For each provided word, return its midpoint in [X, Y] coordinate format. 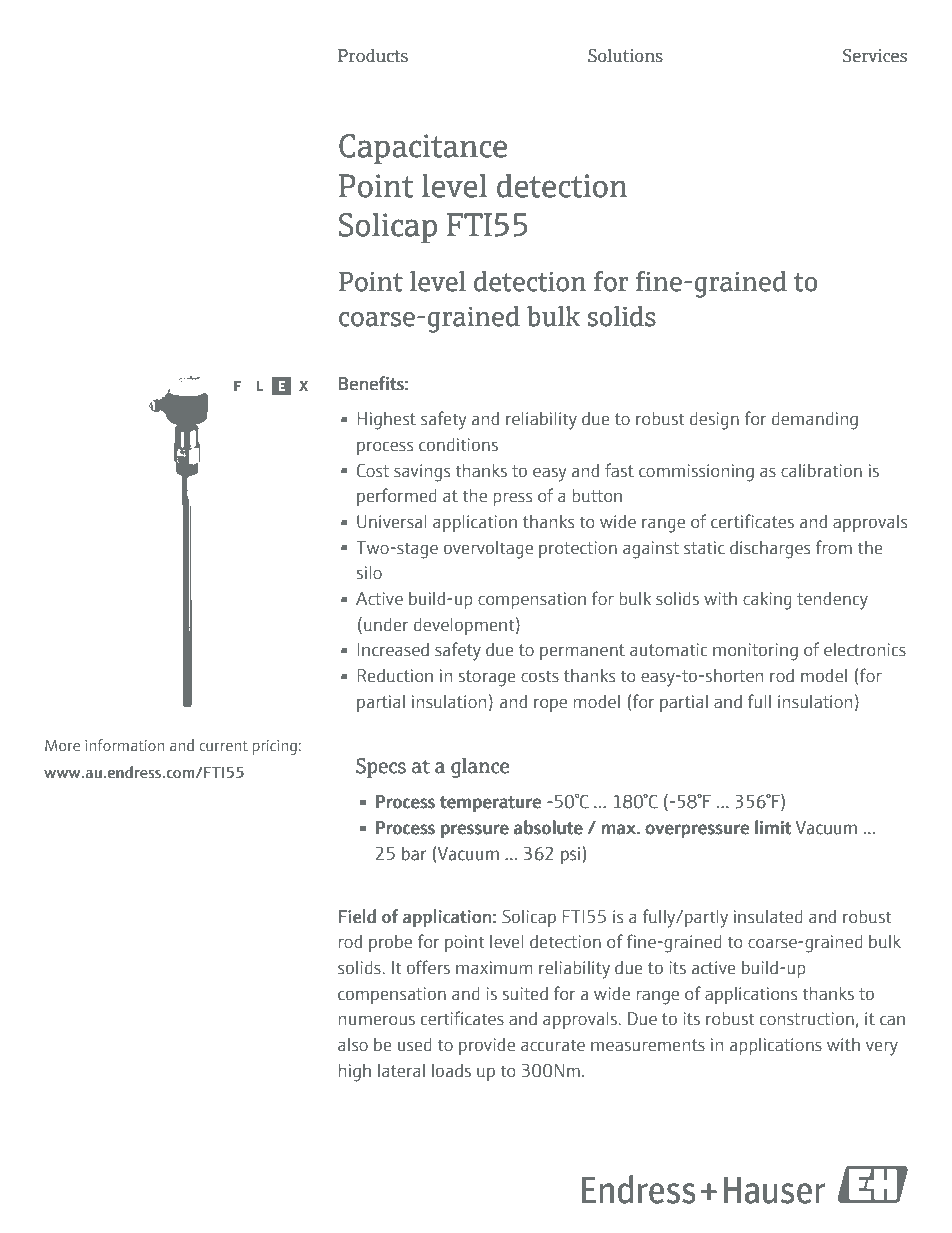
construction [807, 1019]
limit [773, 827]
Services [875, 56]
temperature [490, 804]
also [353, 1045]
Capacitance [423, 149]
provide [487, 1046]
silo [369, 572]
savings [422, 473]
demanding [815, 420]
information [124, 745]
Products [373, 56]
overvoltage [488, 549]
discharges [770, 550]
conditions [458, 444]
